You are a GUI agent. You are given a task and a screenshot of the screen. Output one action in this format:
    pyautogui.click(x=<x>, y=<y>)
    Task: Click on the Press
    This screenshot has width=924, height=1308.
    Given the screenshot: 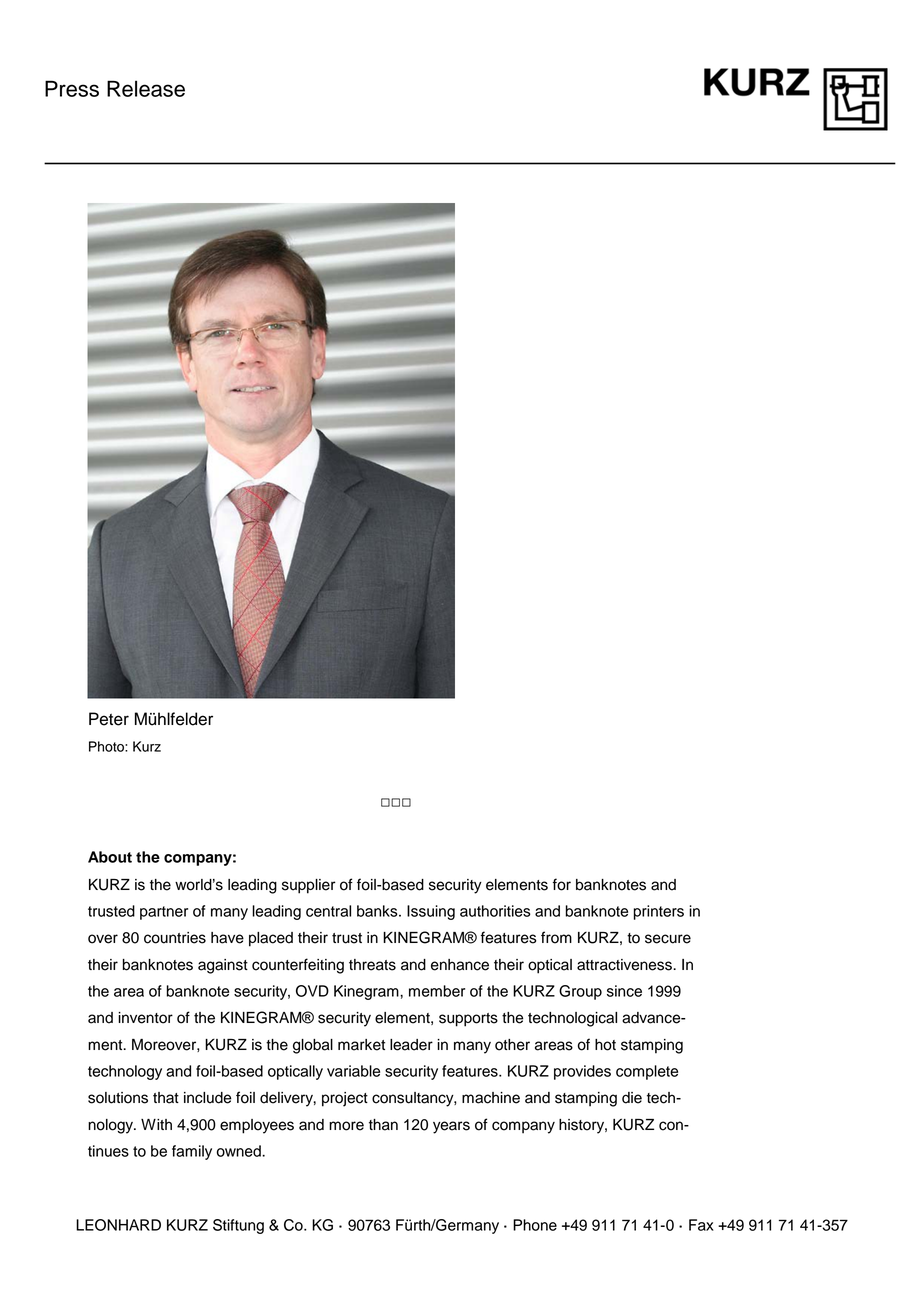 What is the action you would take?
    pyautogui.click(x=72, y=88)
